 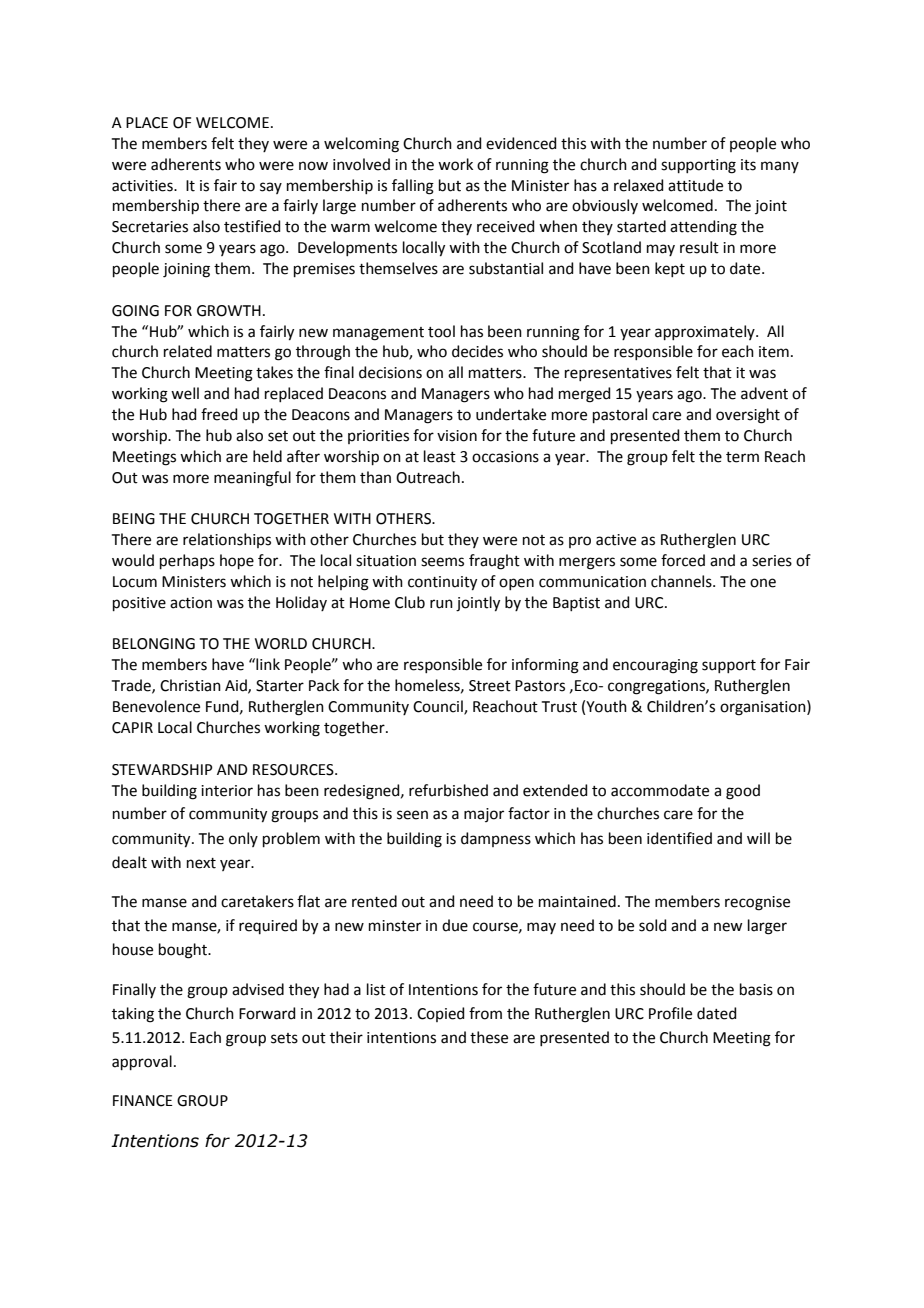 I want to click on well, so click(x=185, y=393).
